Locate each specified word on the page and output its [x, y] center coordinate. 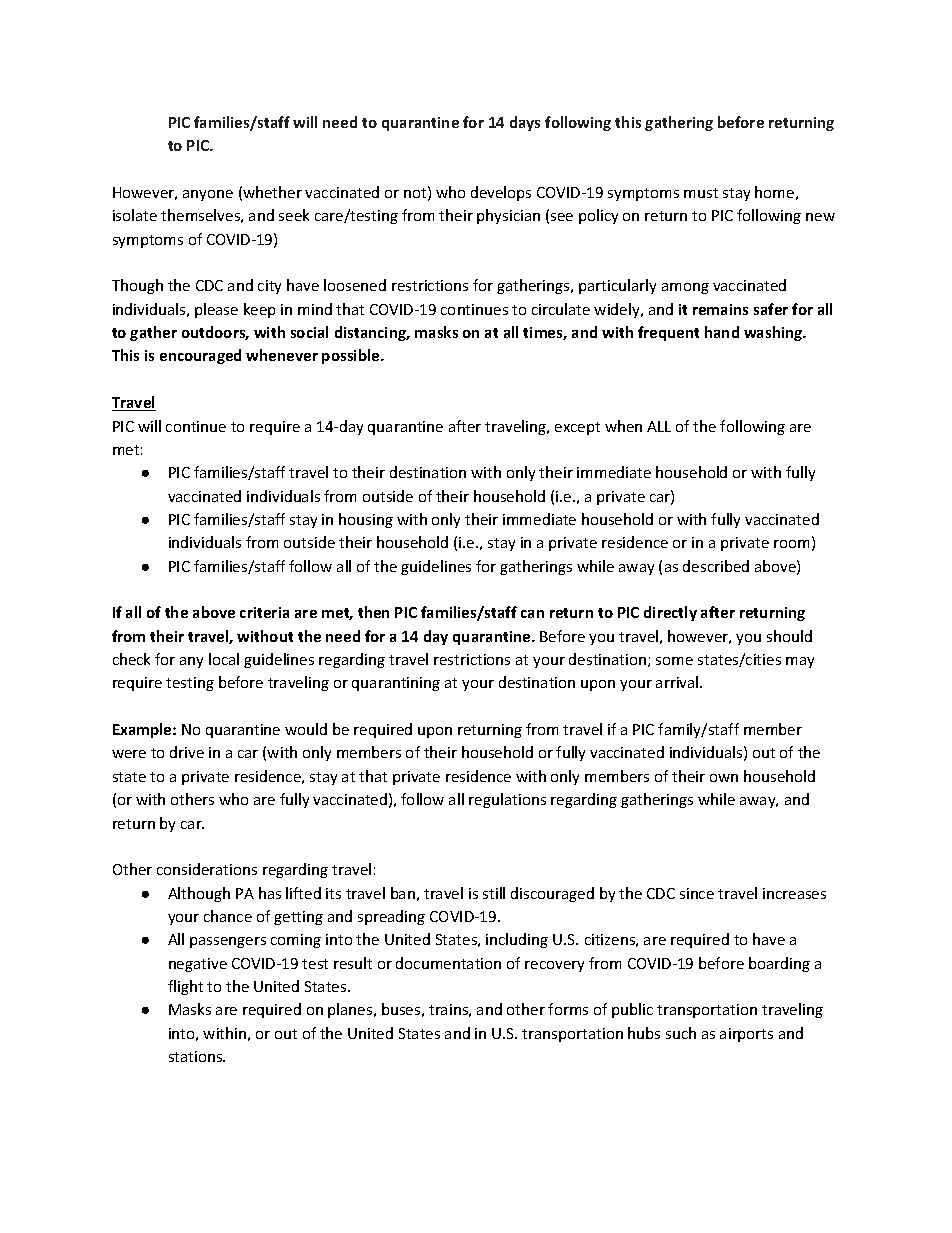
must [701, 193]
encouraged [200, 356]
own [724, 778]
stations [197, 1056]
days [525, 123]
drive [187, 752]
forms [568, 1009]
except [577, 428]
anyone [208, 195]
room [791, 544]
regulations [507, 800]
